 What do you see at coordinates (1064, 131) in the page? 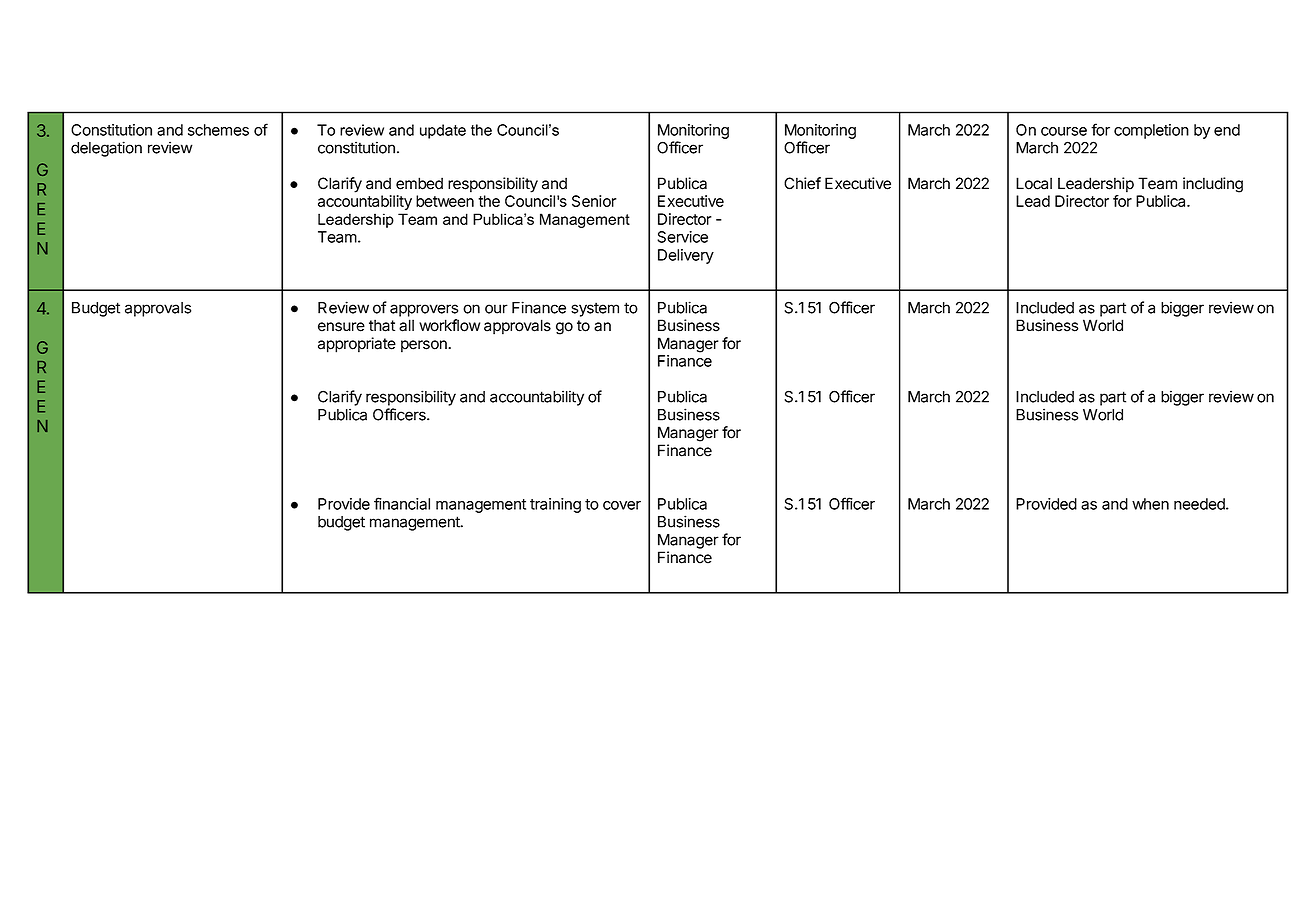
I see `course` at bounding box center [1064, 131].
